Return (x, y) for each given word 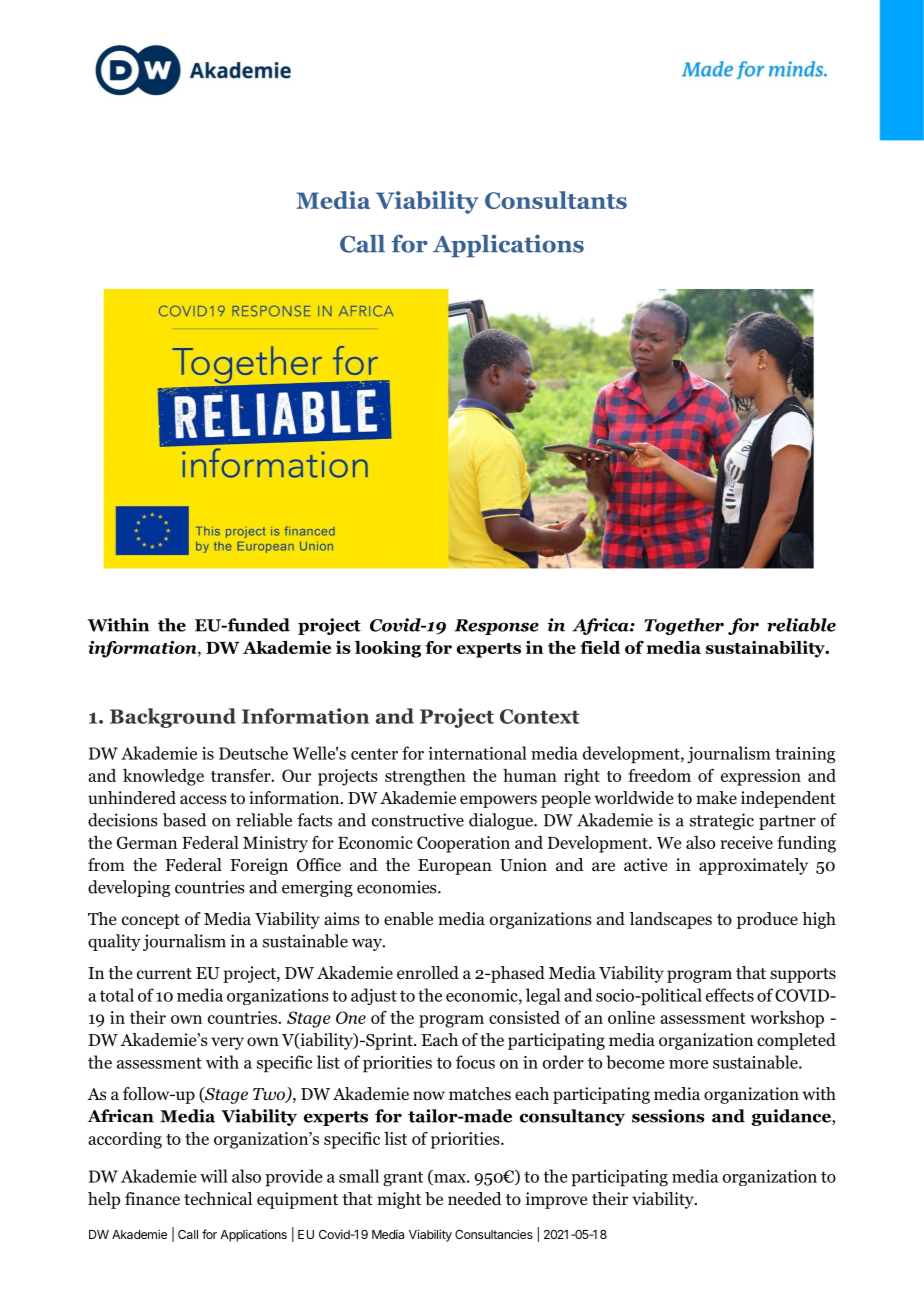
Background (173, 718)
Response (496, 627)
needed (475, 1198)
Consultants (556, 200)
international (477, 753)
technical (218, 1199)
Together (684, 626)
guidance (792, 1117)
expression (761, 777)
